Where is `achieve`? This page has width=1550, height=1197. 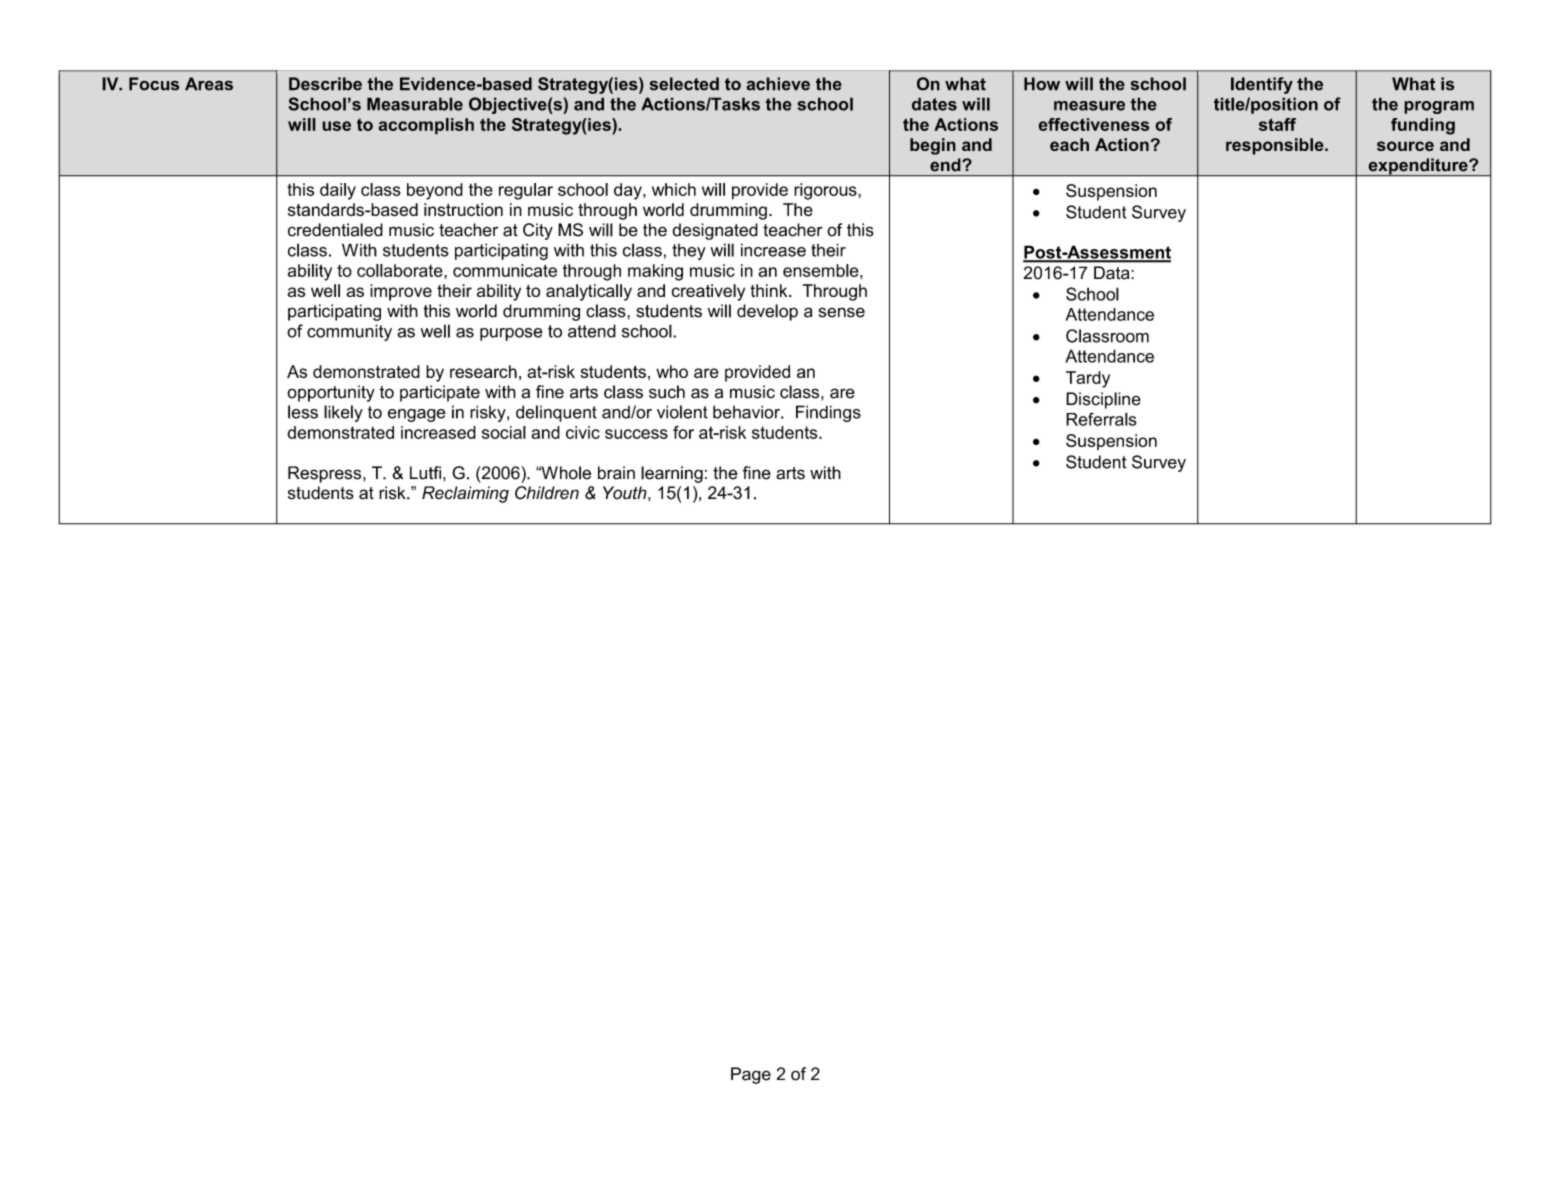 achieve is located at coordinates (778, 84).
